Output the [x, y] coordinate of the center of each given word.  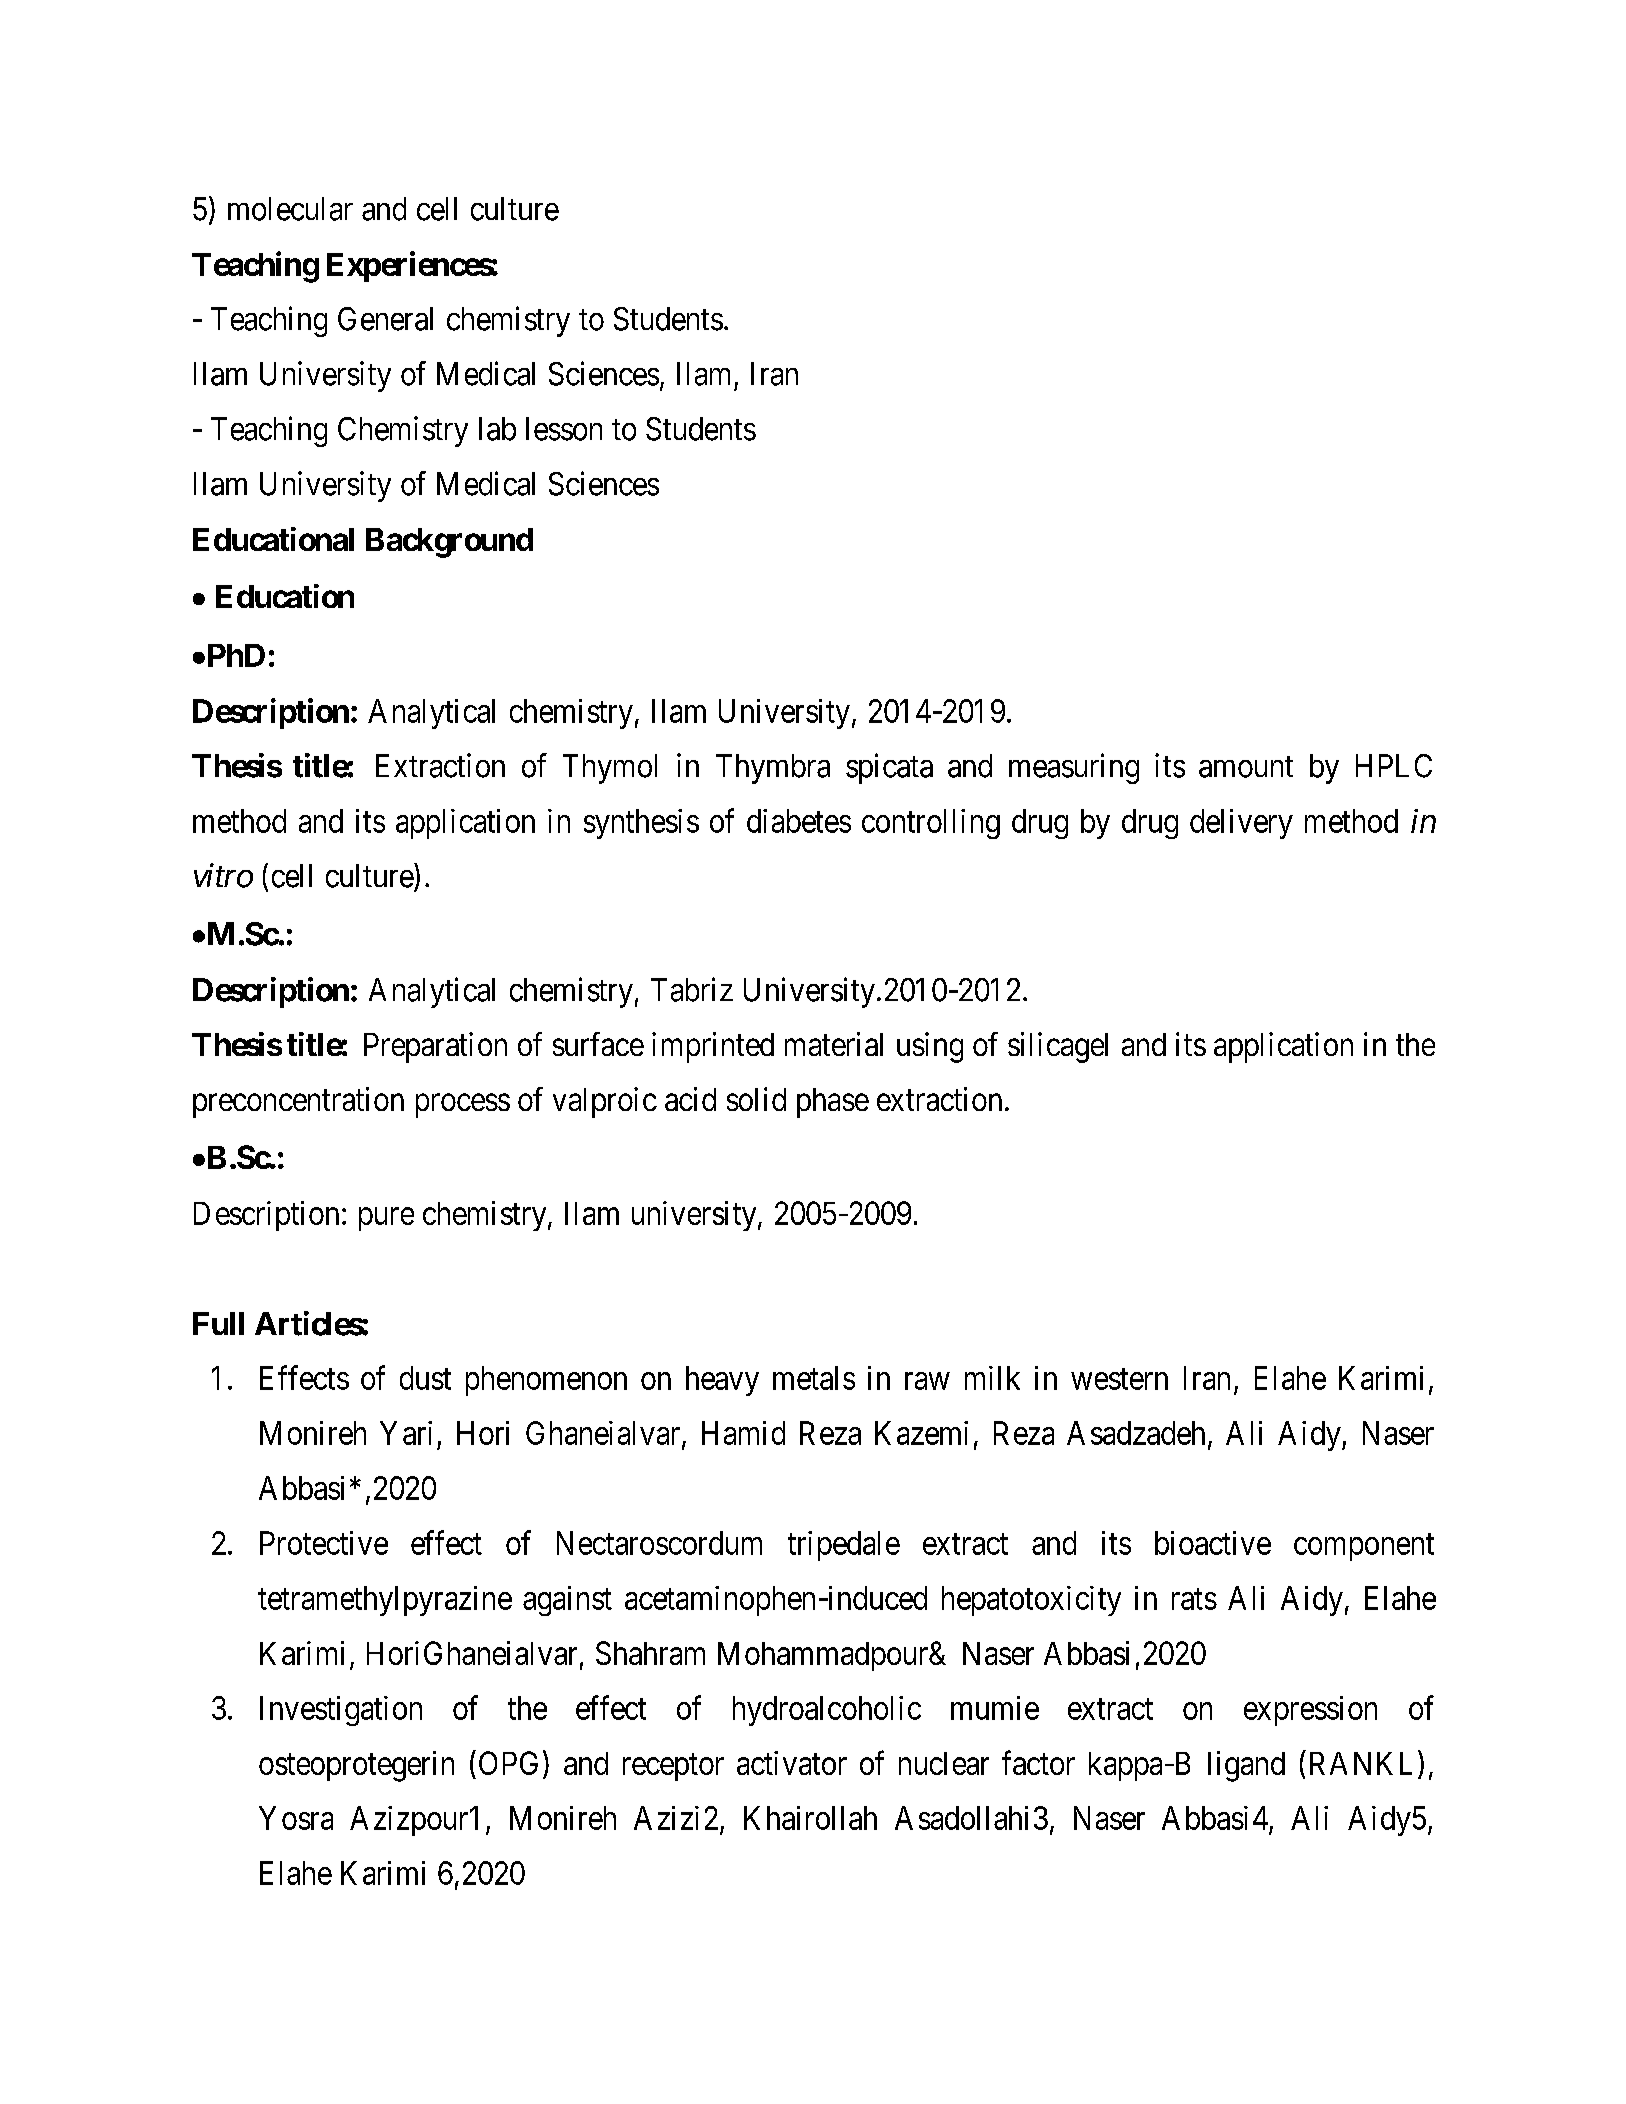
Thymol [610, 769]
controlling [931, 824]
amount [1246, 767]
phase [833, 1103]
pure [386, 1219]
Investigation [341, 1711]
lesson [564, 429]
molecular [290, 209]
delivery [1241, 824]
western [1119, 1379]
